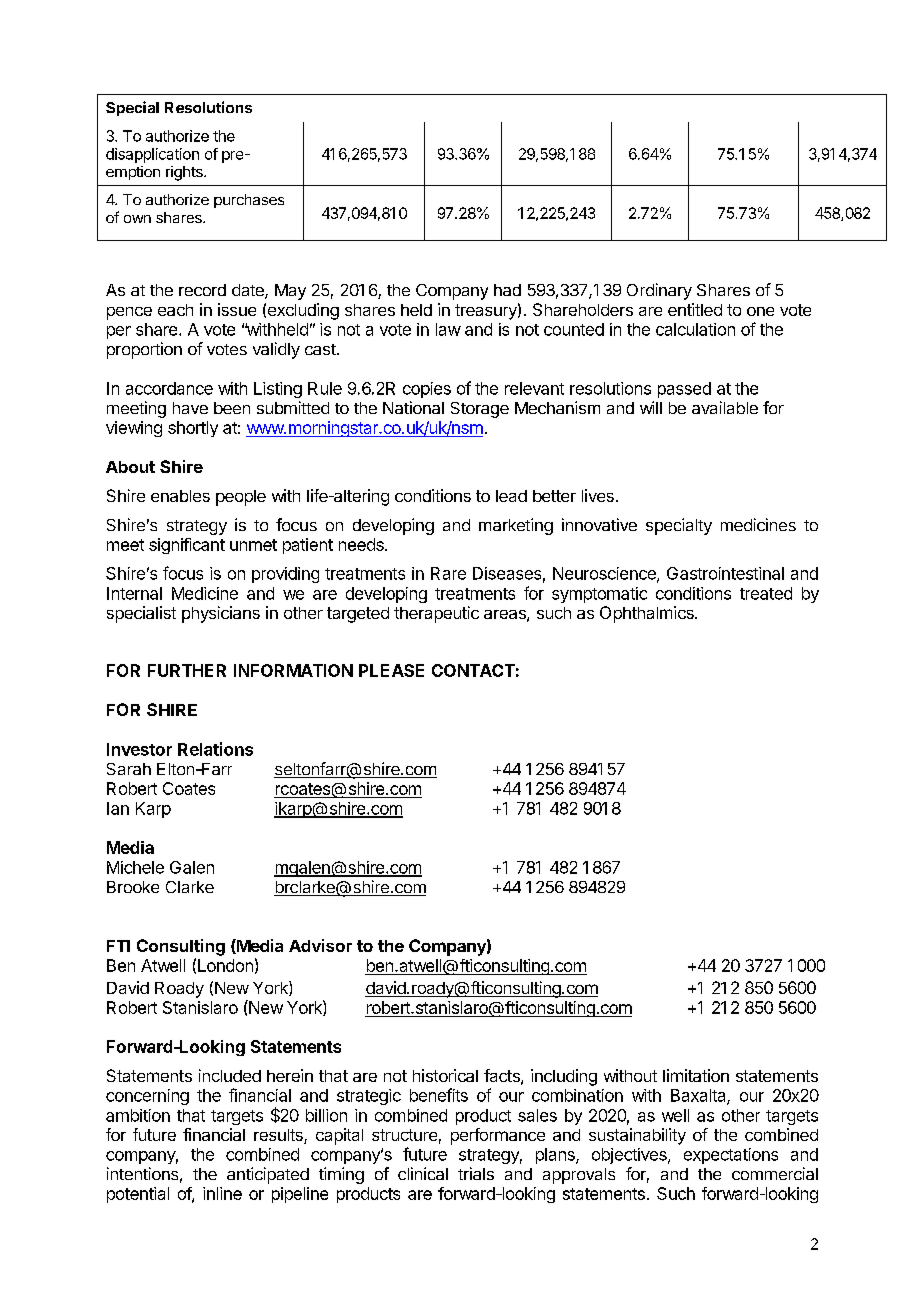 This document has width=924, height=1308. What do you see at coordinates (222, 1193) in the document?
I see `inline` at bounding box center [222, 1193].
